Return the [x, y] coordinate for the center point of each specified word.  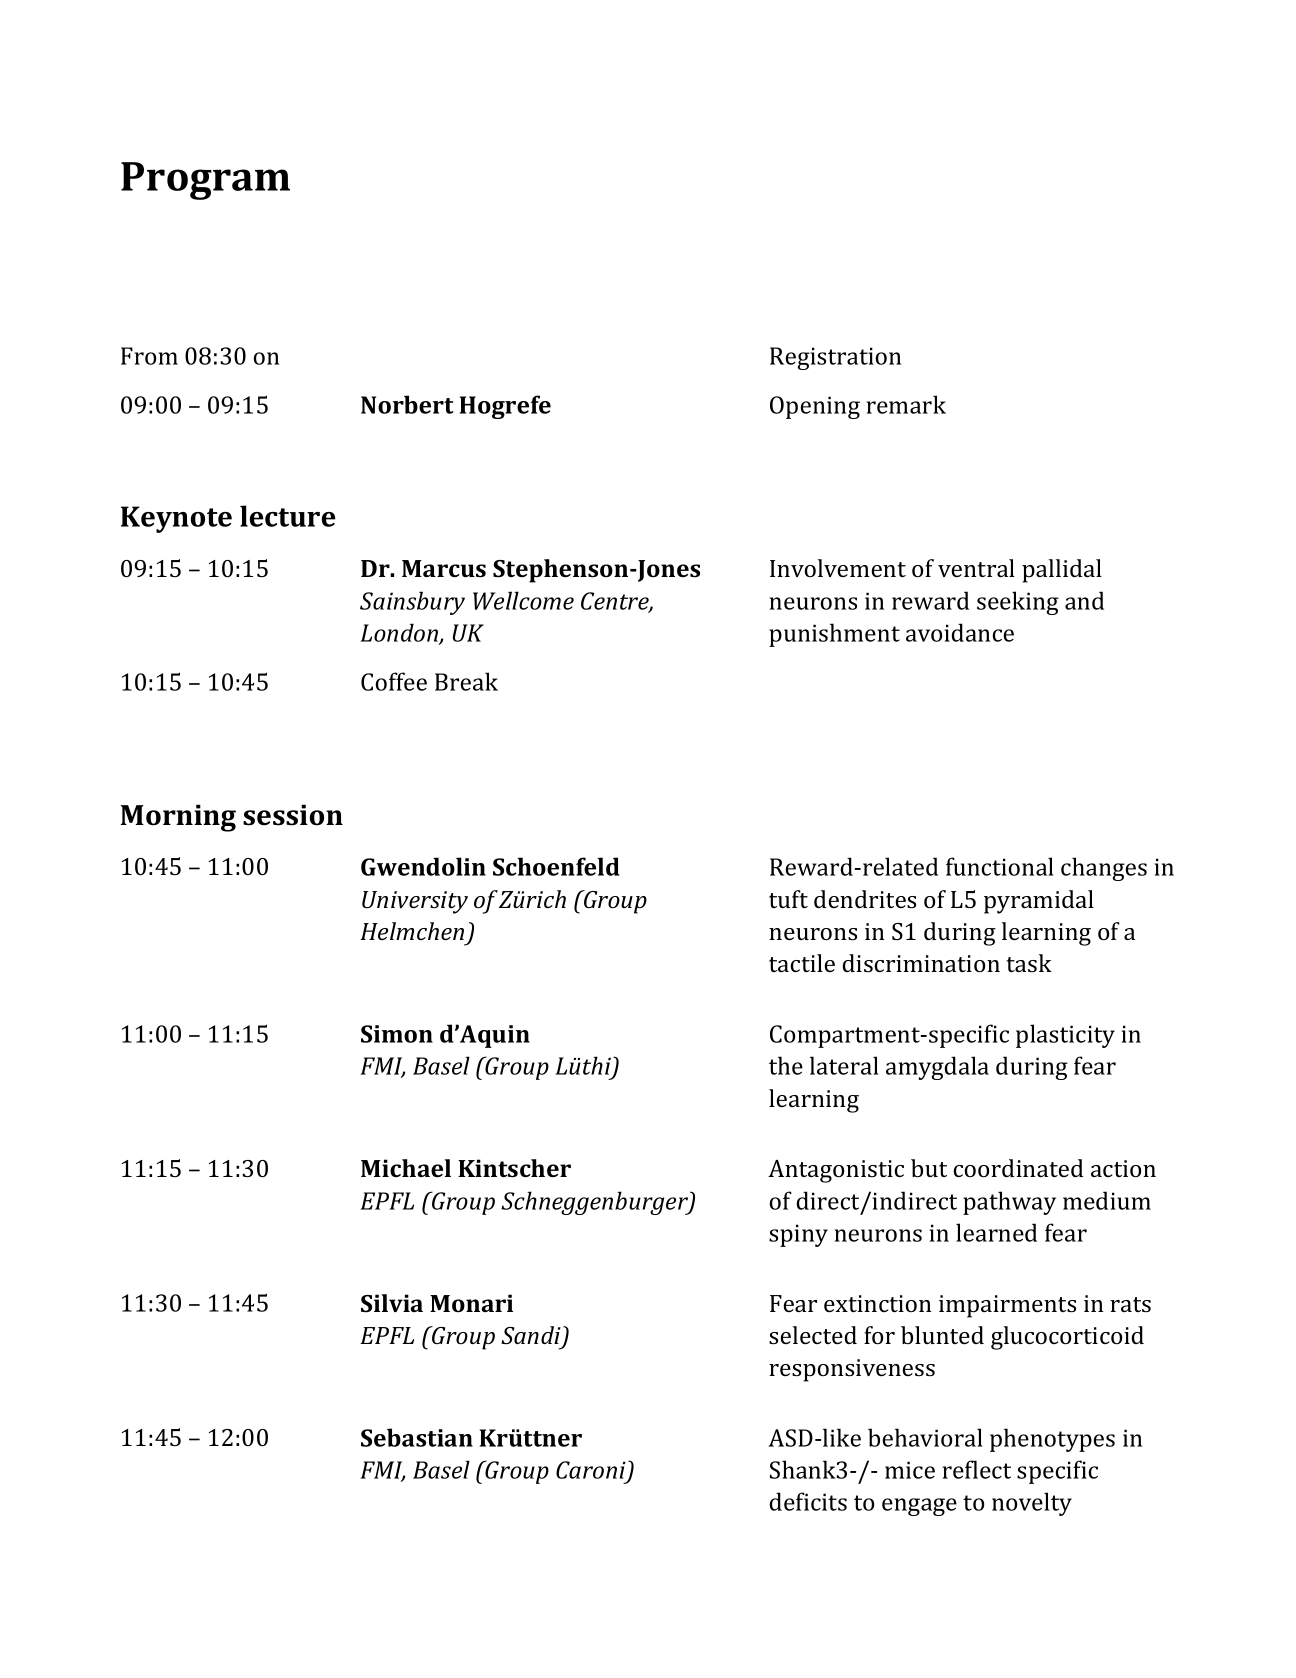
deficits [808, 1501]
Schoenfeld [556, 866]
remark [906, 404]
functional [1000, 866]
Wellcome [523, 600]
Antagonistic [836, 1171]
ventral [976, 568]
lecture [288, 516]
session [293, 815]
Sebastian [417, 1437]
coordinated [1018, 1168]
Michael [406, 1168]
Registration [835, 358]
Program [205, 181]
